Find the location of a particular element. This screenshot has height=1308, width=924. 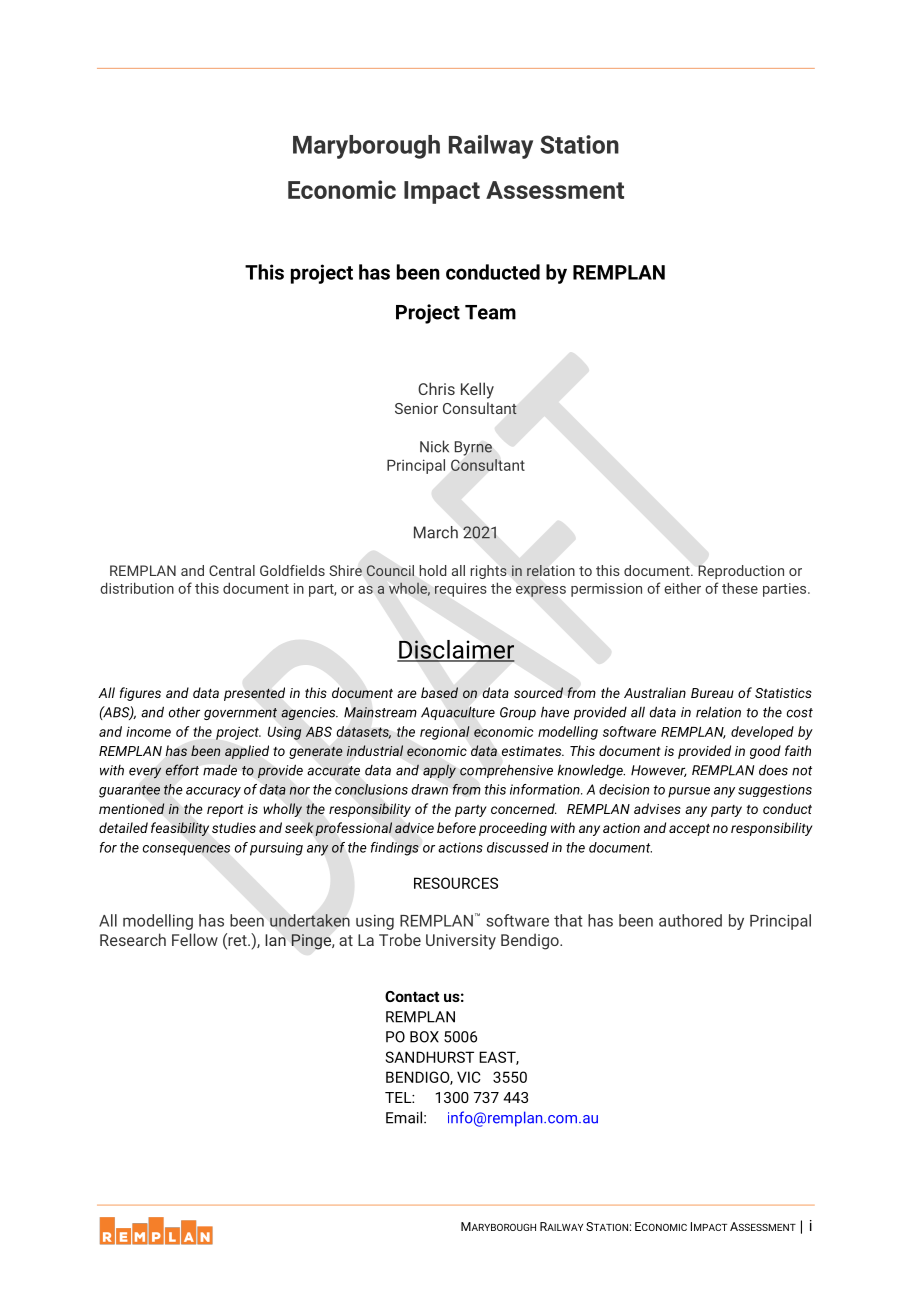

Central is located at coordinates (232, 570).
